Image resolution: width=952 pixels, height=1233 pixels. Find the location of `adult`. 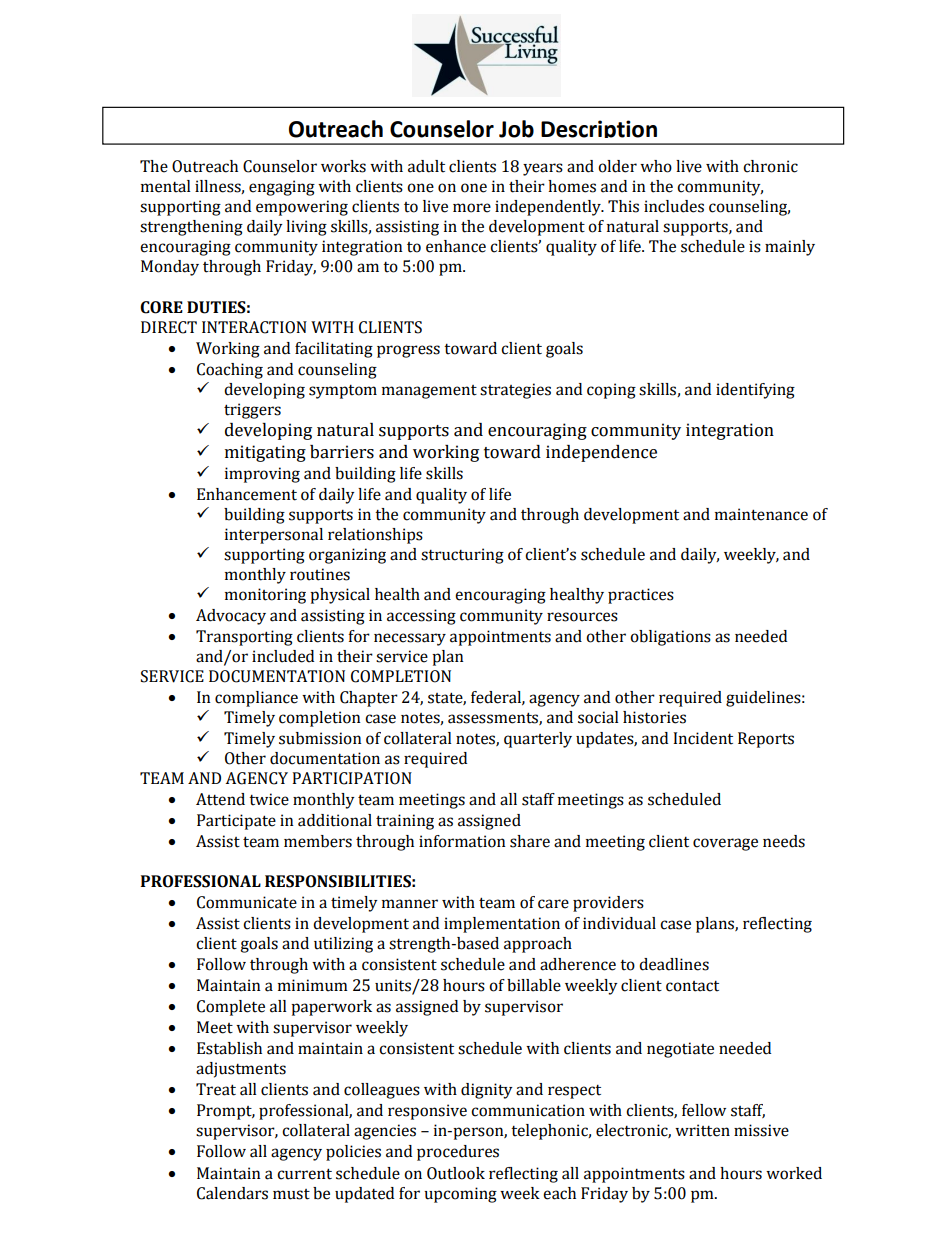

adult is located at coordinates (426, 166).
